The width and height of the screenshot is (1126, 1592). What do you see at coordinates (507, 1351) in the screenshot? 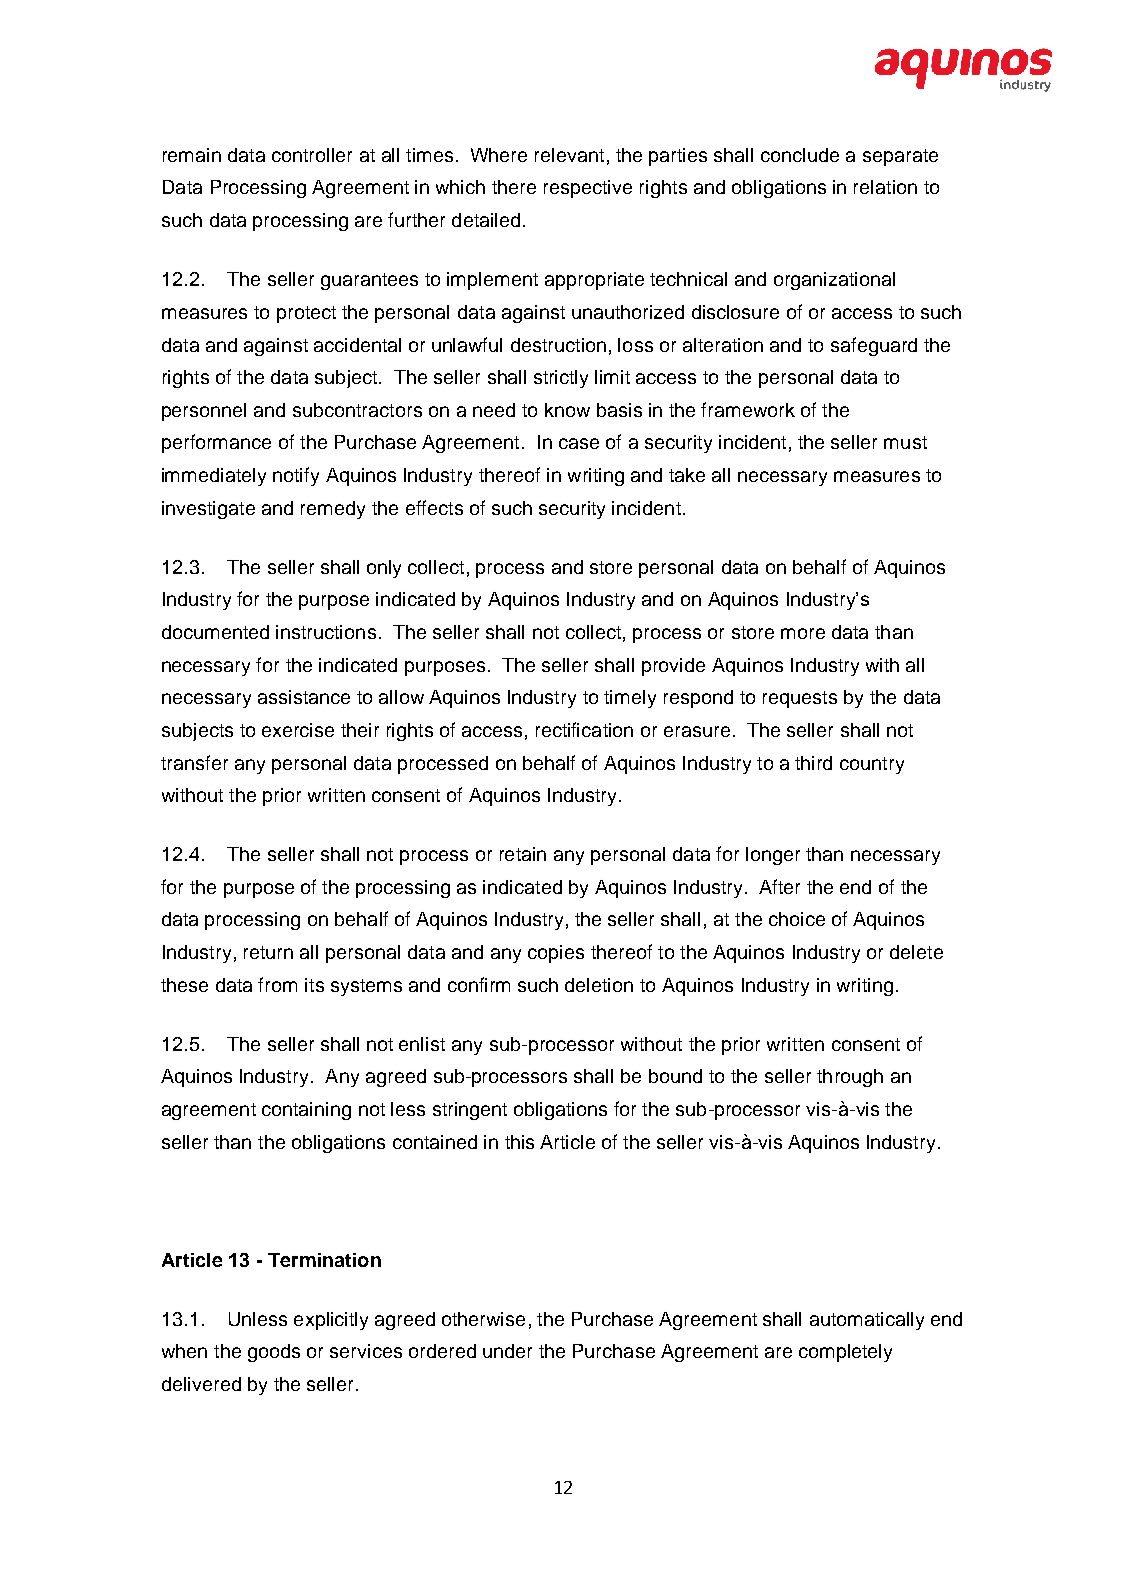
I see `under` at bounding box center [507, 1351].
